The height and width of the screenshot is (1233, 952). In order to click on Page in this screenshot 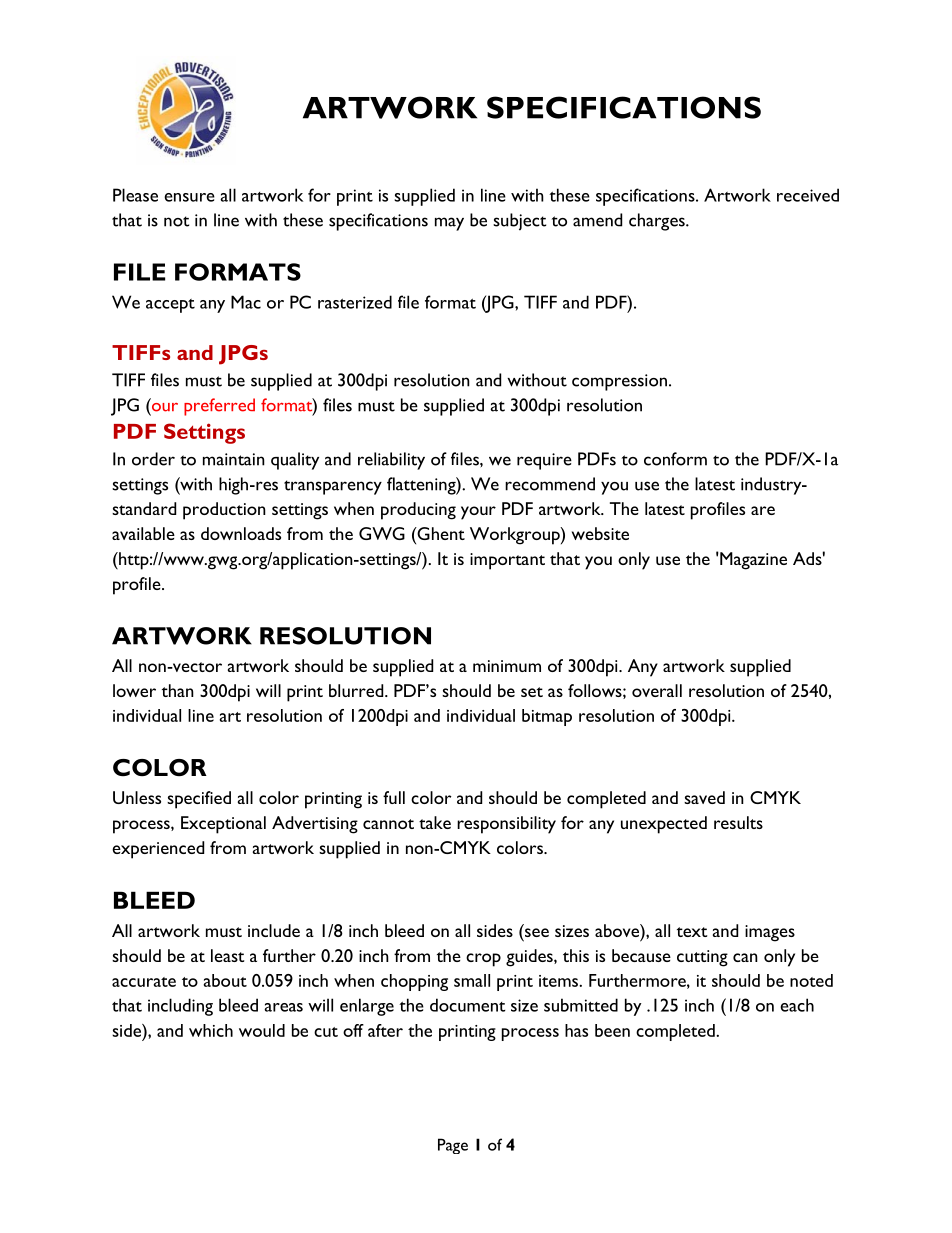, I will do `click(453, 1146)`.
